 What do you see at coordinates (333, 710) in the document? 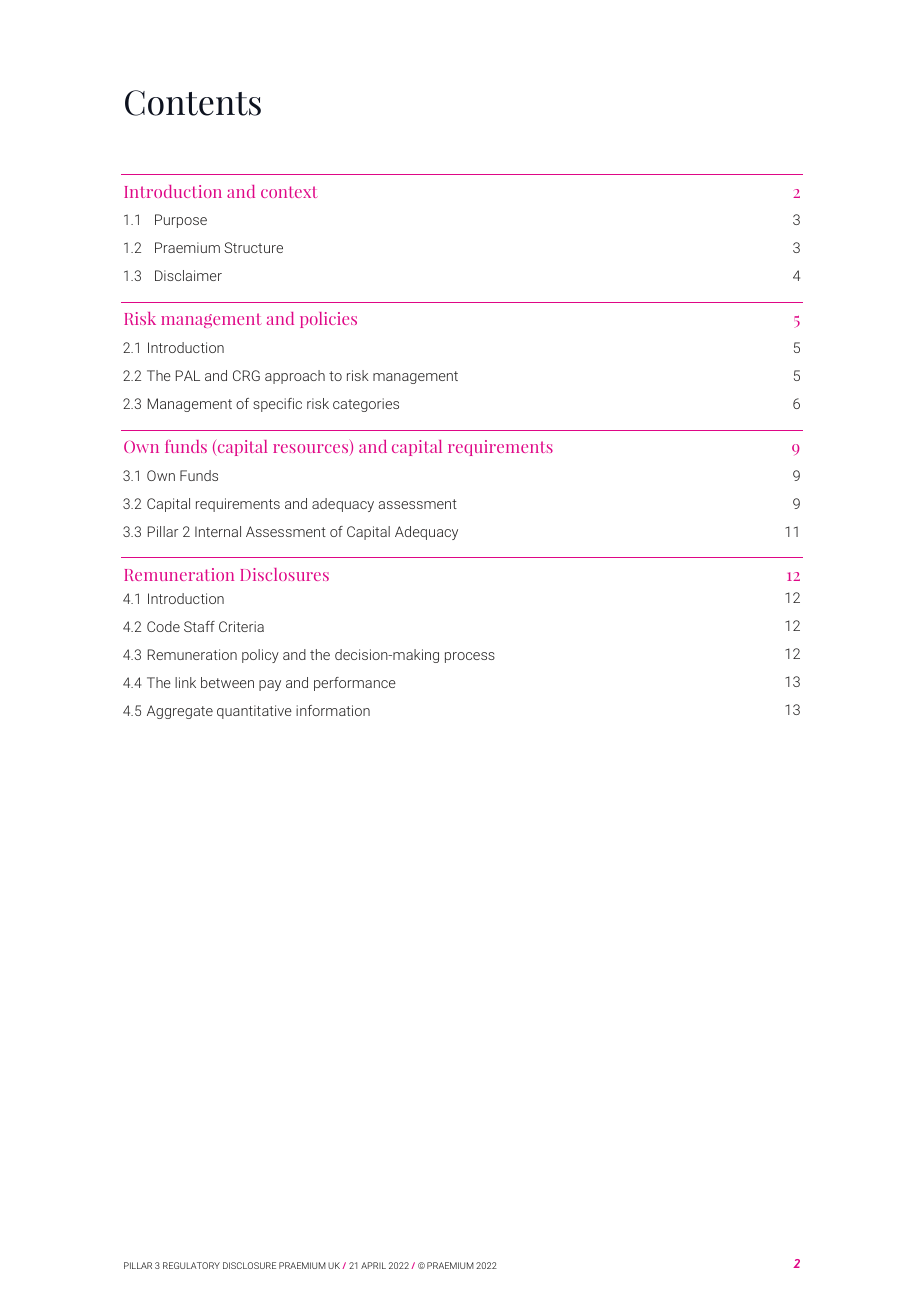
I see `information` at bounding box center [333, 710].
